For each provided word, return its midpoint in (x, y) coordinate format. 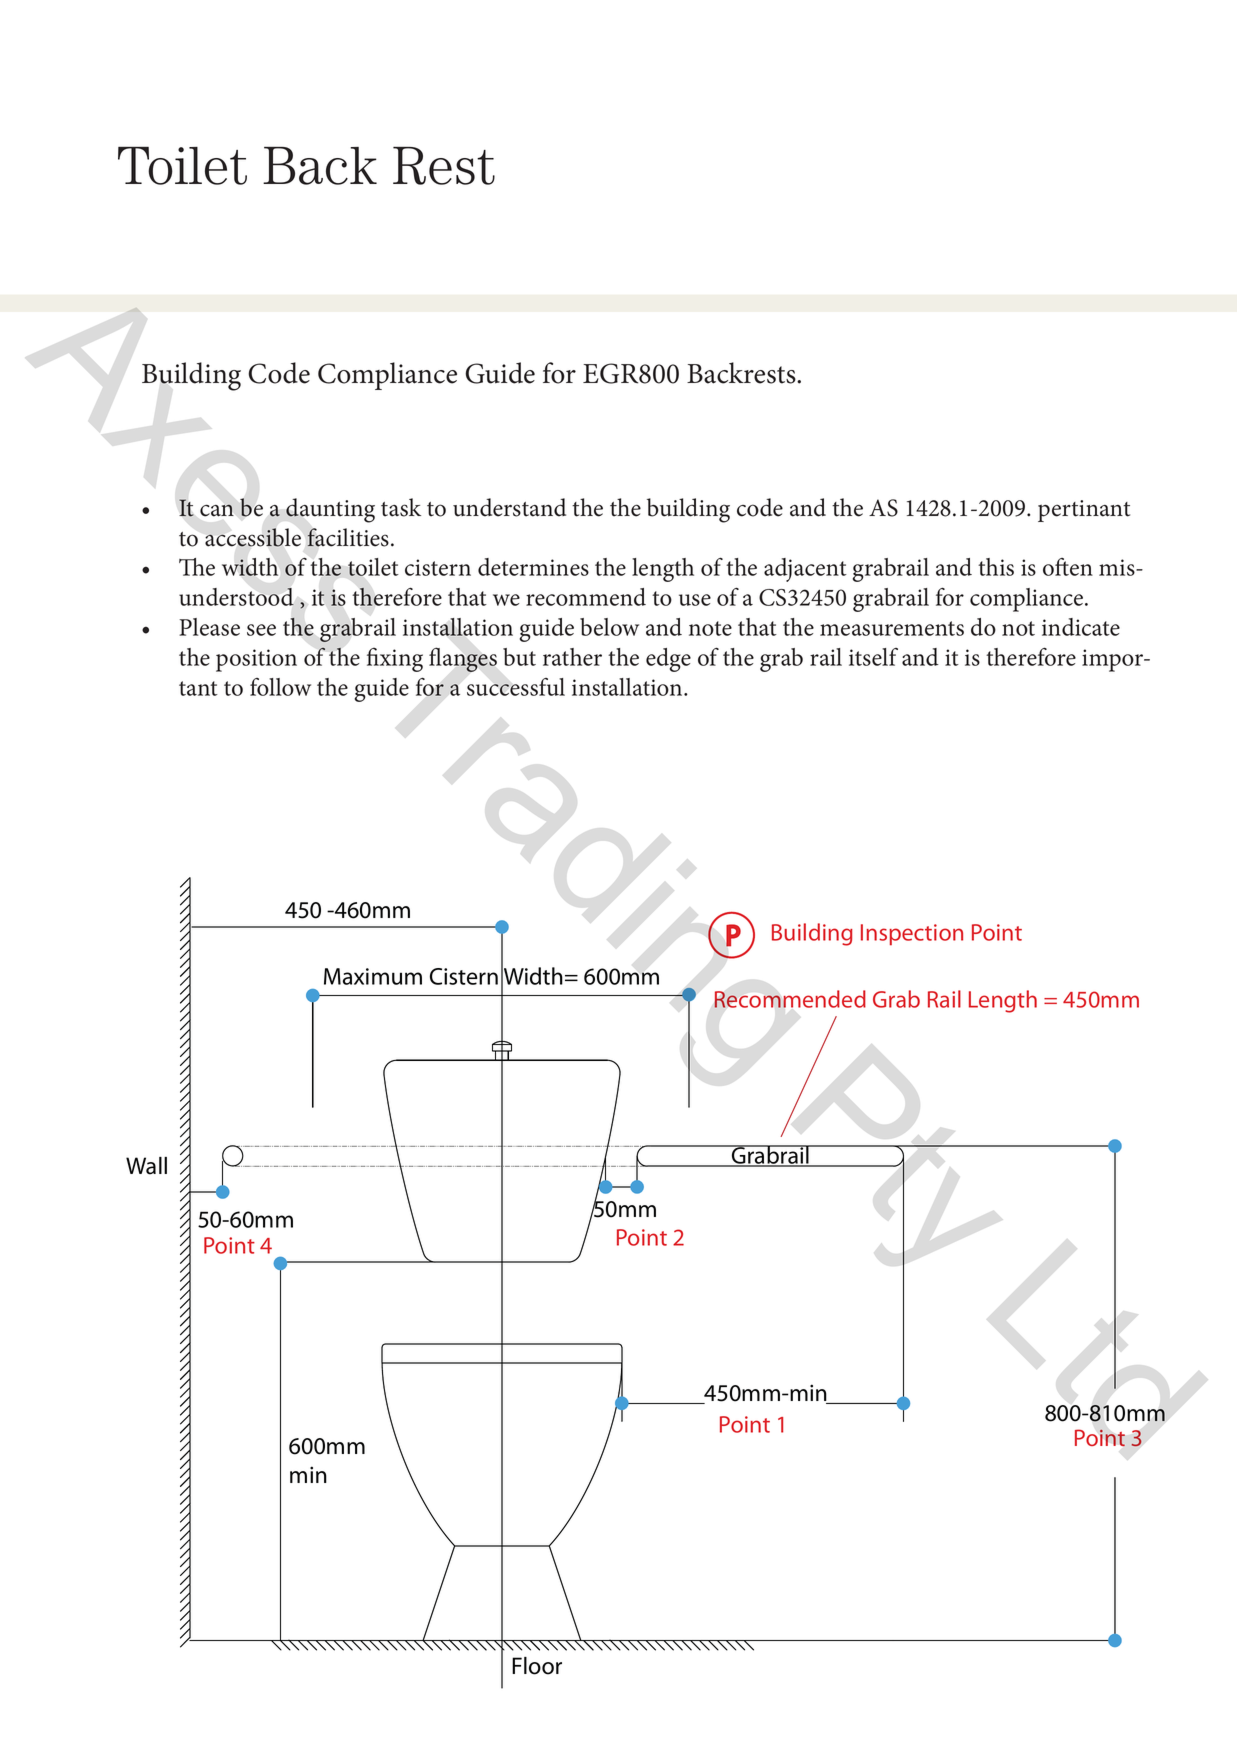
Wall (146, 1166)
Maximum (373, 976)
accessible (253, 537)
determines (533, 567)
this (996, 567)
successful (516, 687)
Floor (537, 1666)
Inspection (912, 935)
